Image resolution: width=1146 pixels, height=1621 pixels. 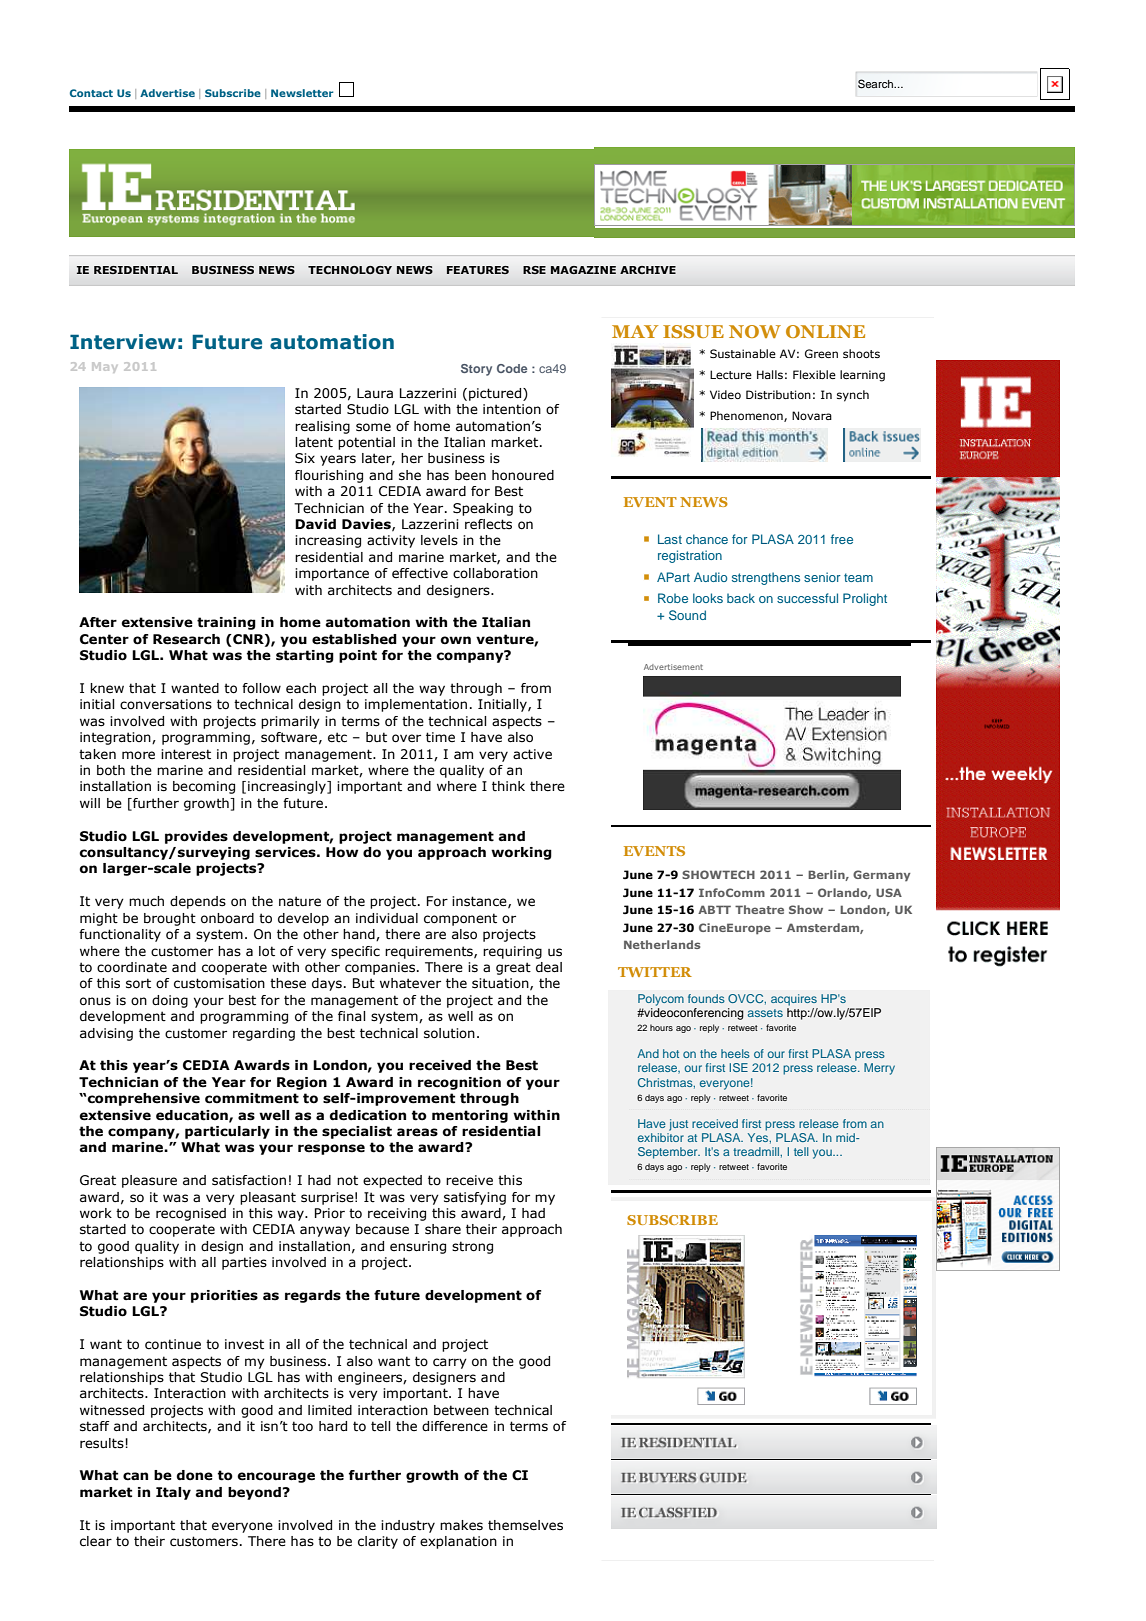 I want to click on Italy, so click(x=173, y=1493).
